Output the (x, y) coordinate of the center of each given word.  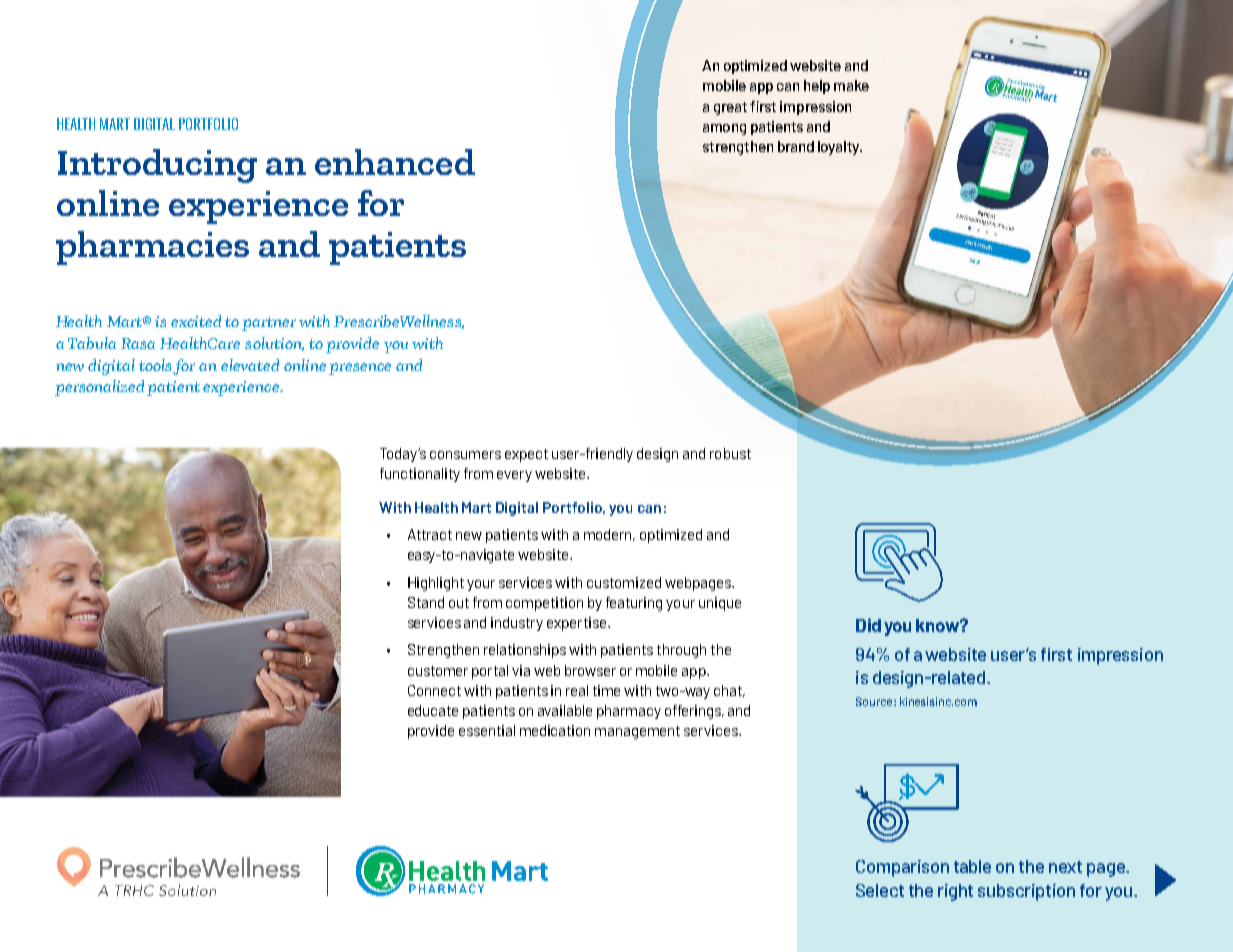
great (730, 108)
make (851, 85)
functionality (420, 475)
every (514, 476)
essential (487, 730)
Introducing (157, 166)
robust (730, 453)
